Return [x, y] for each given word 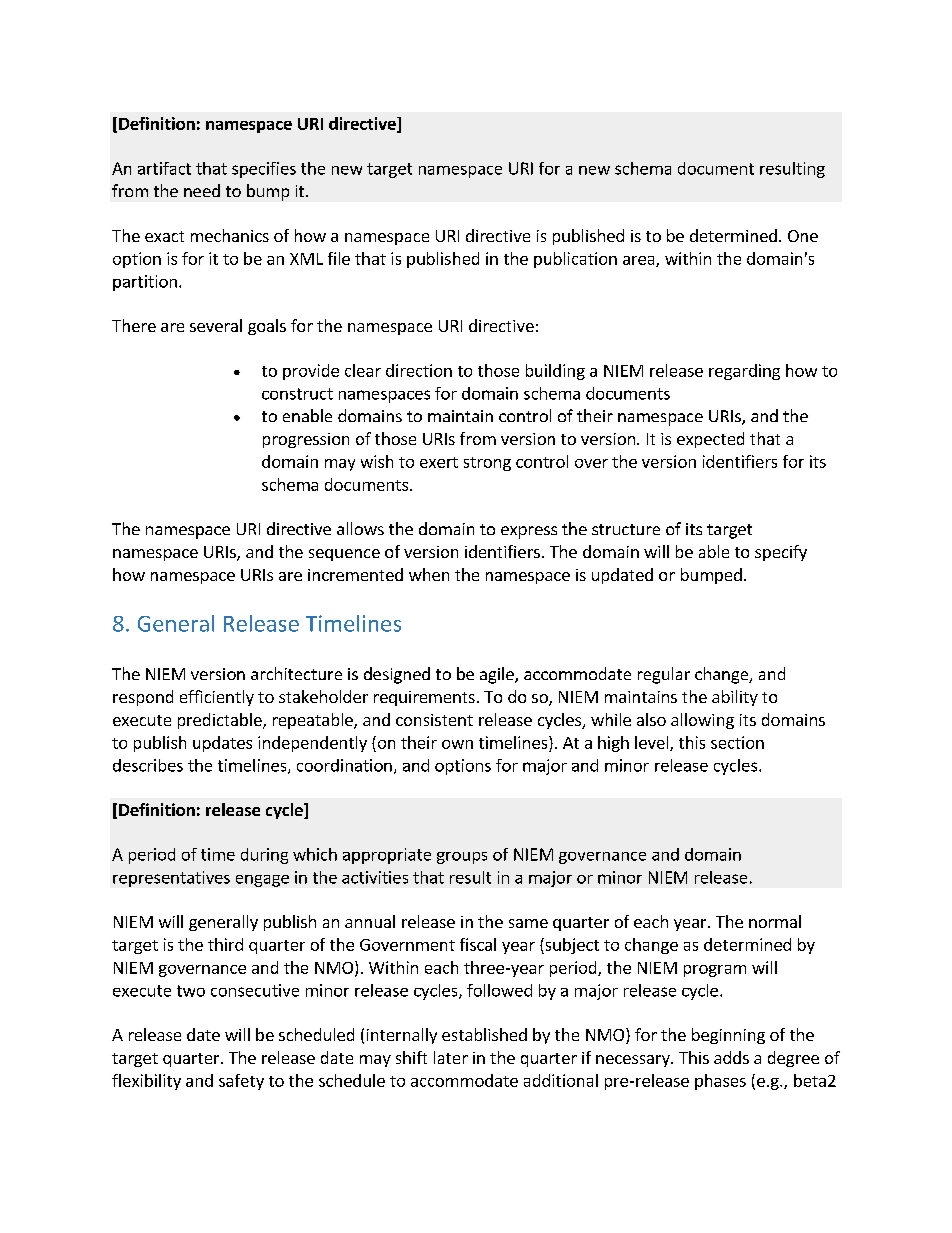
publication [575, 260]
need [202, 190]
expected [710, 440]
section [737, 742]
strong [487, 464]
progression [306, 440]
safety [241, 1082]
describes [148, 765]
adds [731, 1057]
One [803, 236]
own [457, 744]
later [451, 1057]
